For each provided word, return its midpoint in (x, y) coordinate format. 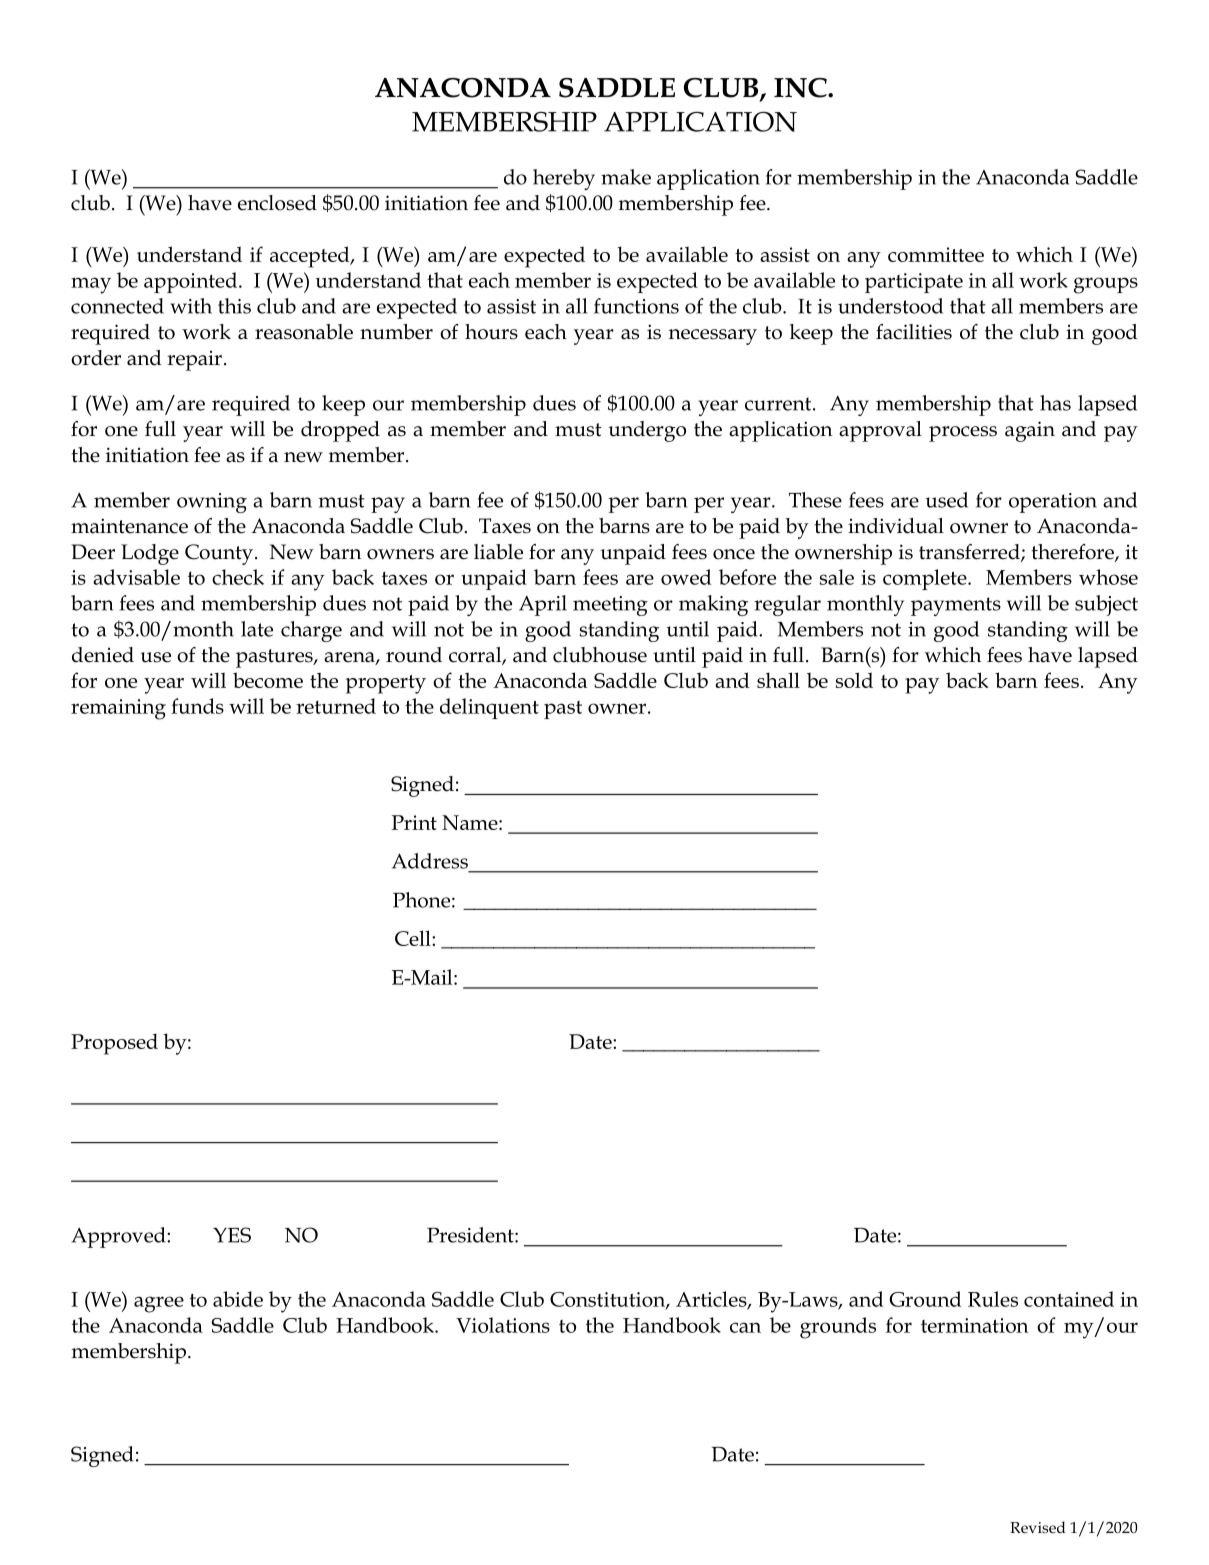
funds (197, 706)
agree (159, 1304)
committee (936, 254)
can (745, 1327)
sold (854, 680)
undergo (647, 431)
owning (212, 503)
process (963, 434)
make (626, 177)
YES (232, 1235)
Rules (993, 1299)
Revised (1038, 1527)
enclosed (277, 203)
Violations (503, 1325)
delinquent (489, 708)
